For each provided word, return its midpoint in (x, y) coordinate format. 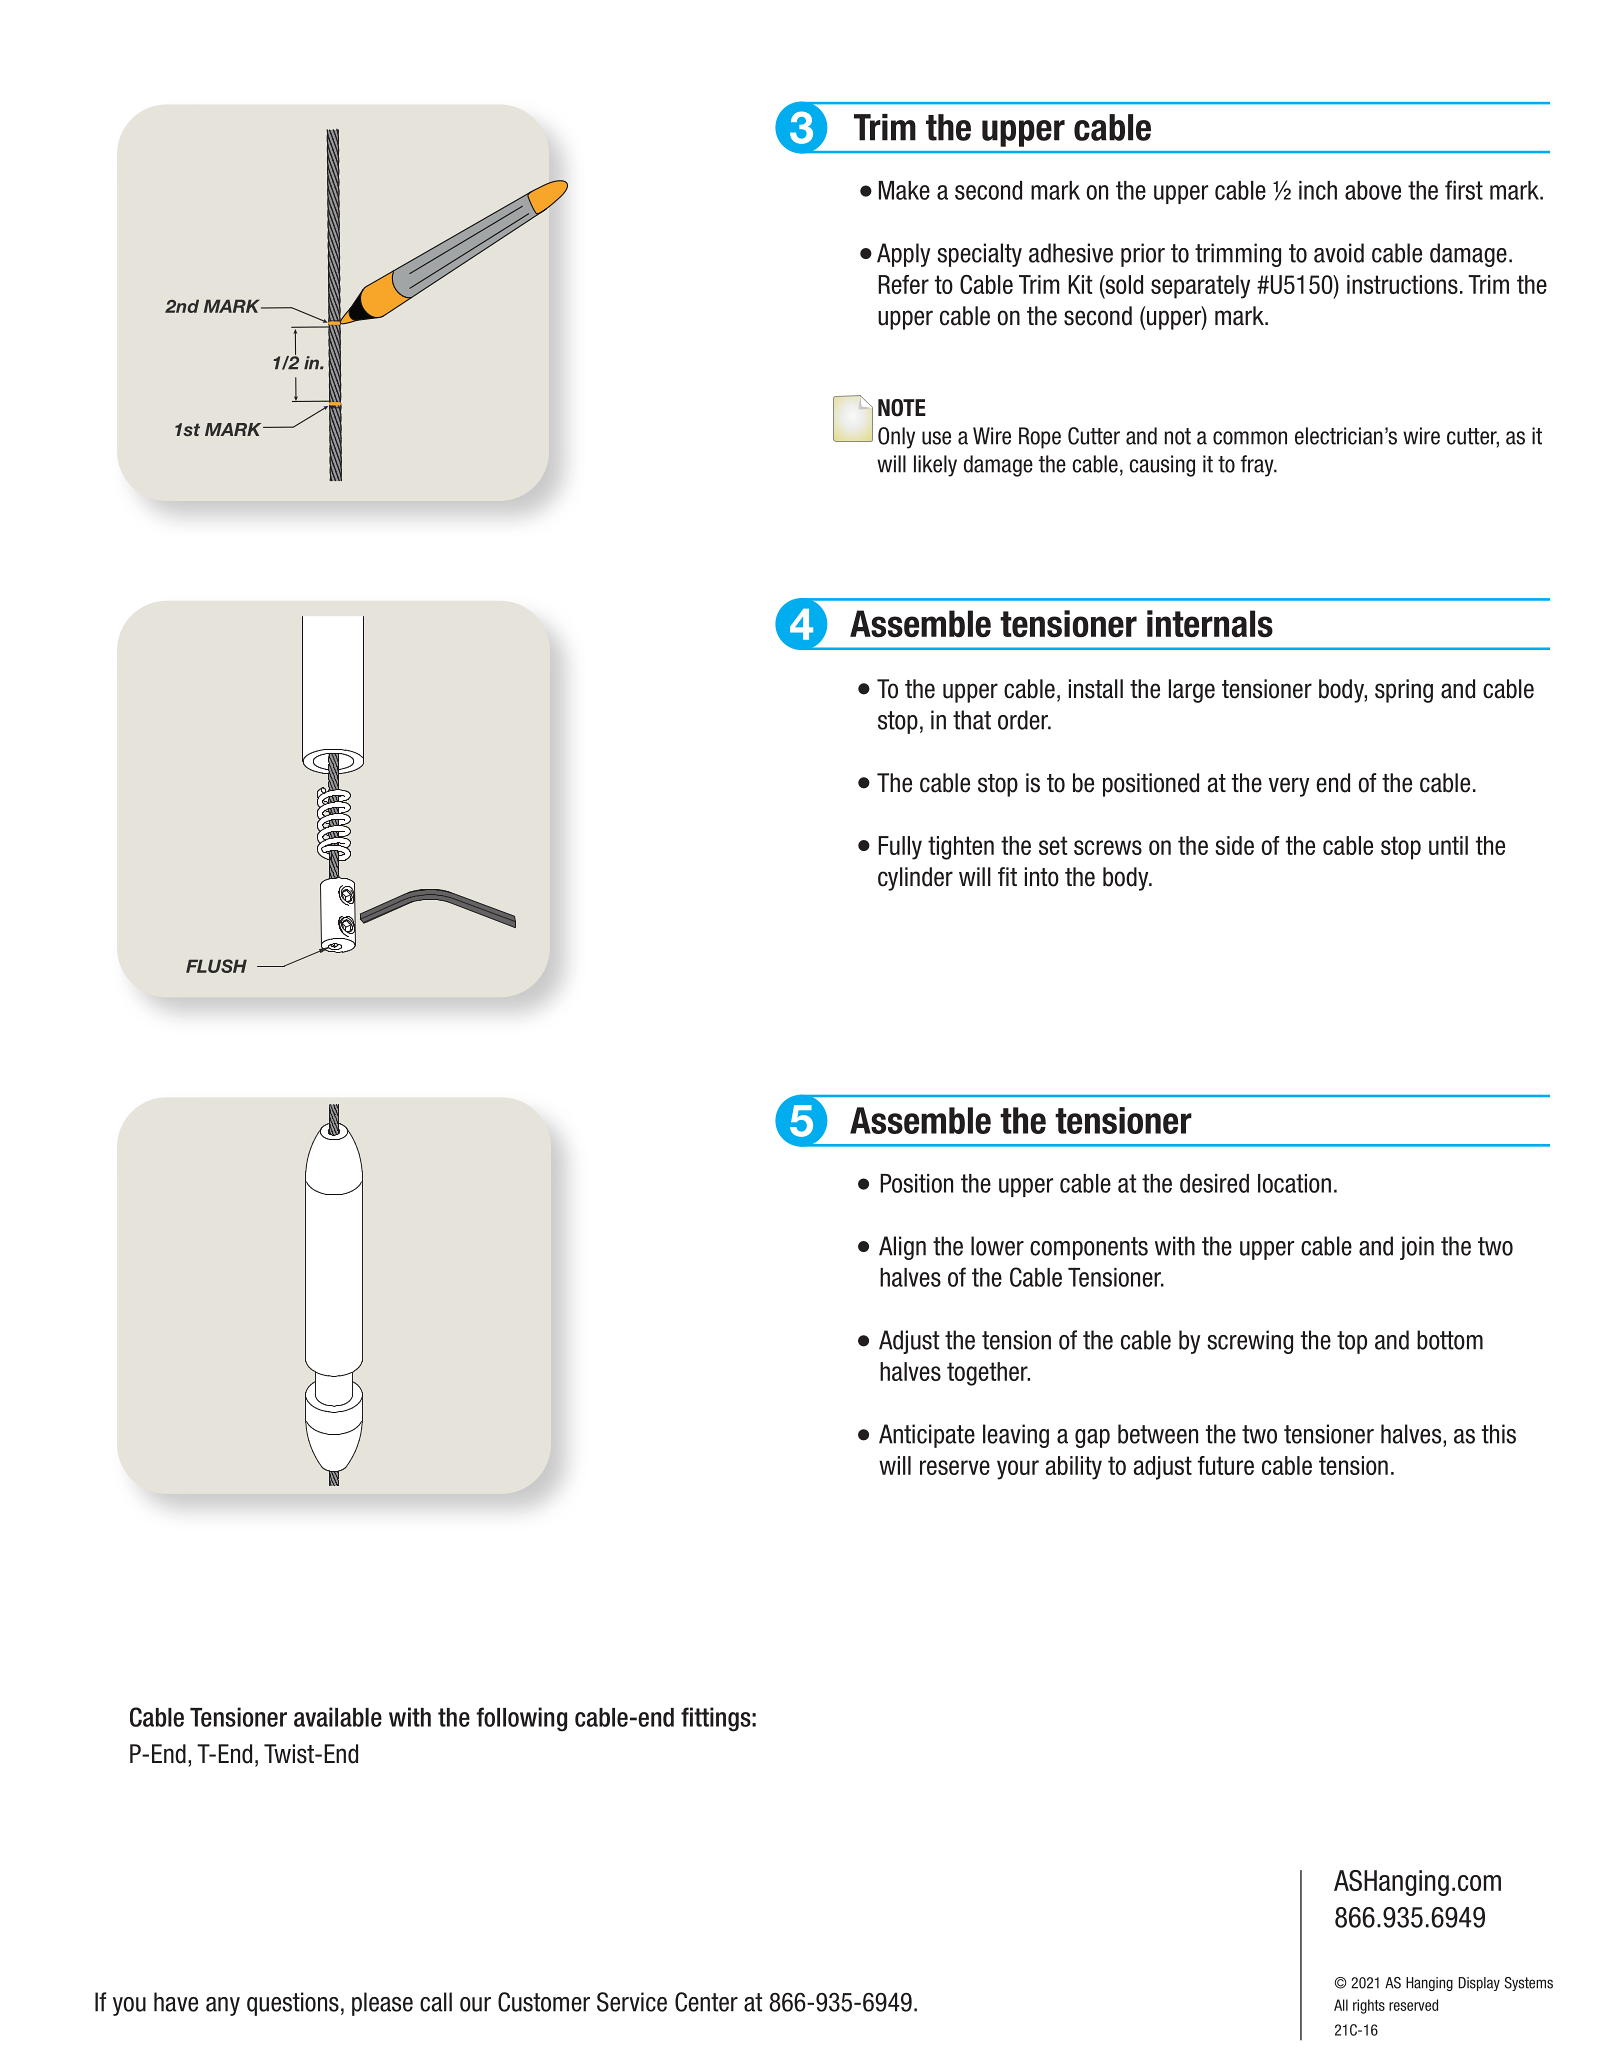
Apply (903, 255)
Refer (903, 284)
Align (902, 1248)
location (1294, 1183)
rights (1369, 2006)
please (382, 2004)
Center (706, 2002)
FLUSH (216, 966)
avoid (1339, 253)
